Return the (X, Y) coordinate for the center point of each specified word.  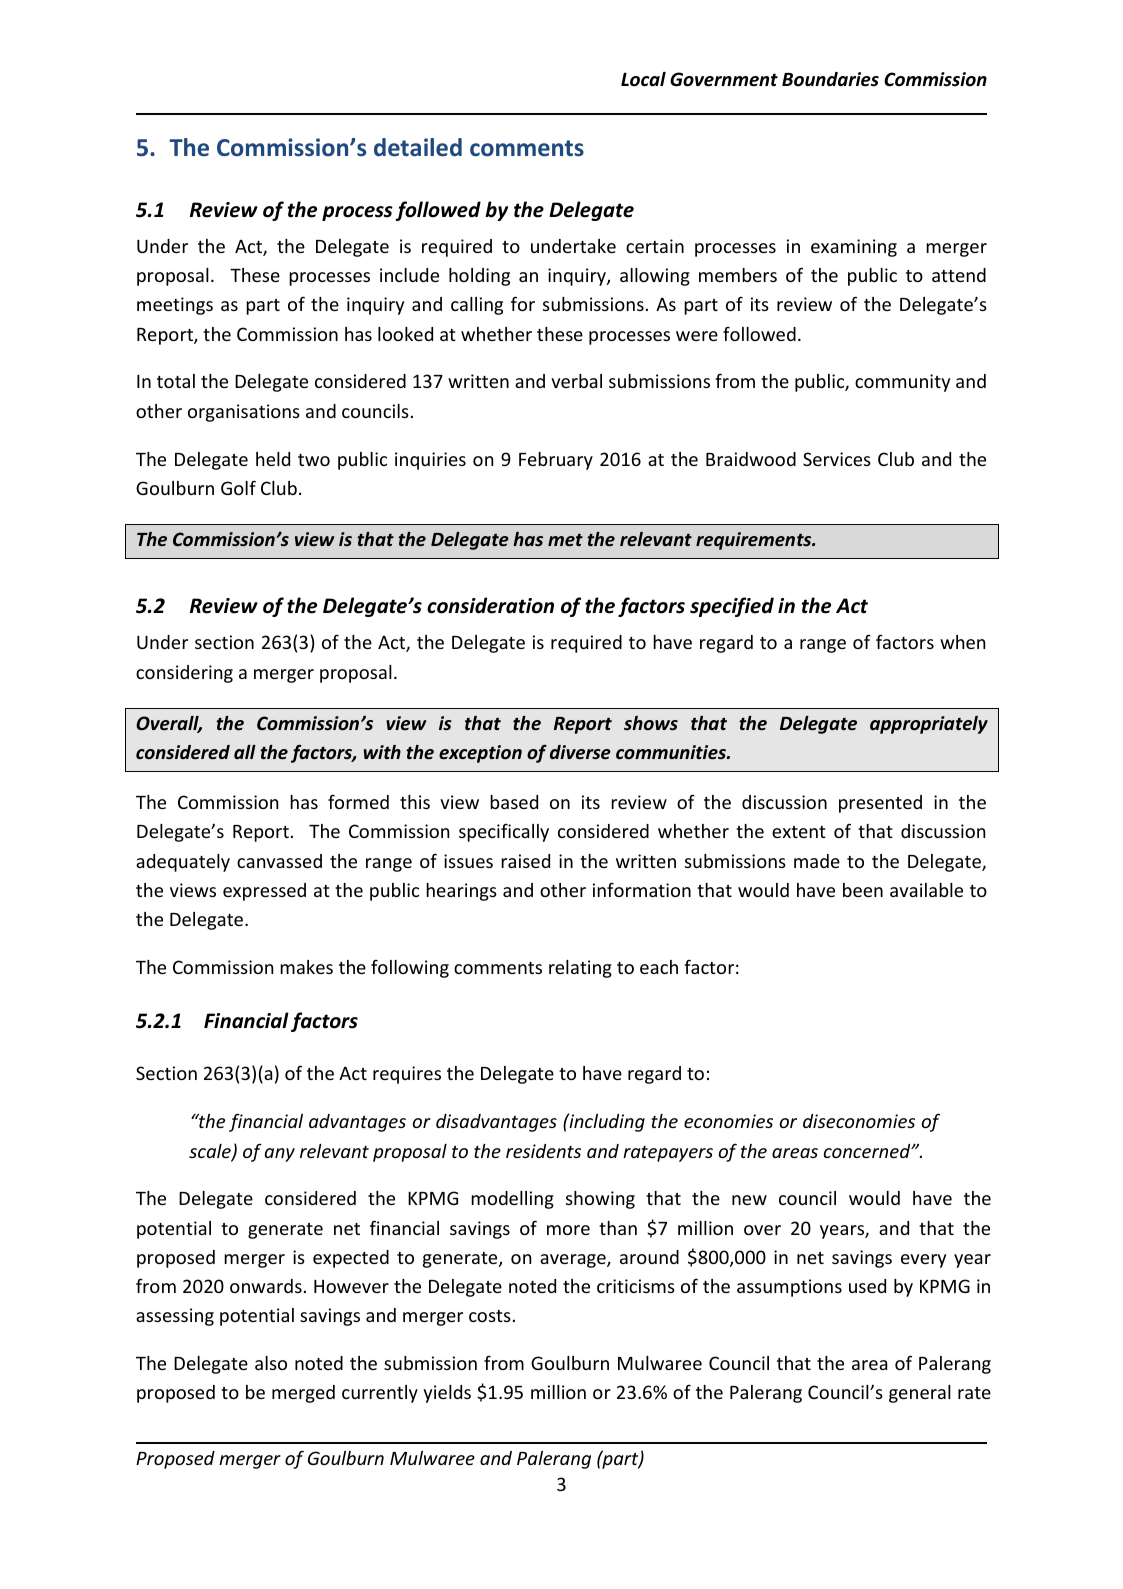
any (280, 1155)
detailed (418, 147)
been (863, 890)
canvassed (279, 861)
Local (643, 79)
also (271, 1363)
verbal (576, 381)
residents (543, 1151)
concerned (868, 1151)
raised (525, 861)
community (902, 383)
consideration (490, 605)
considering (184, 674)
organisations (244, 413)
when (962, 642)
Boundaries (830, 79)
